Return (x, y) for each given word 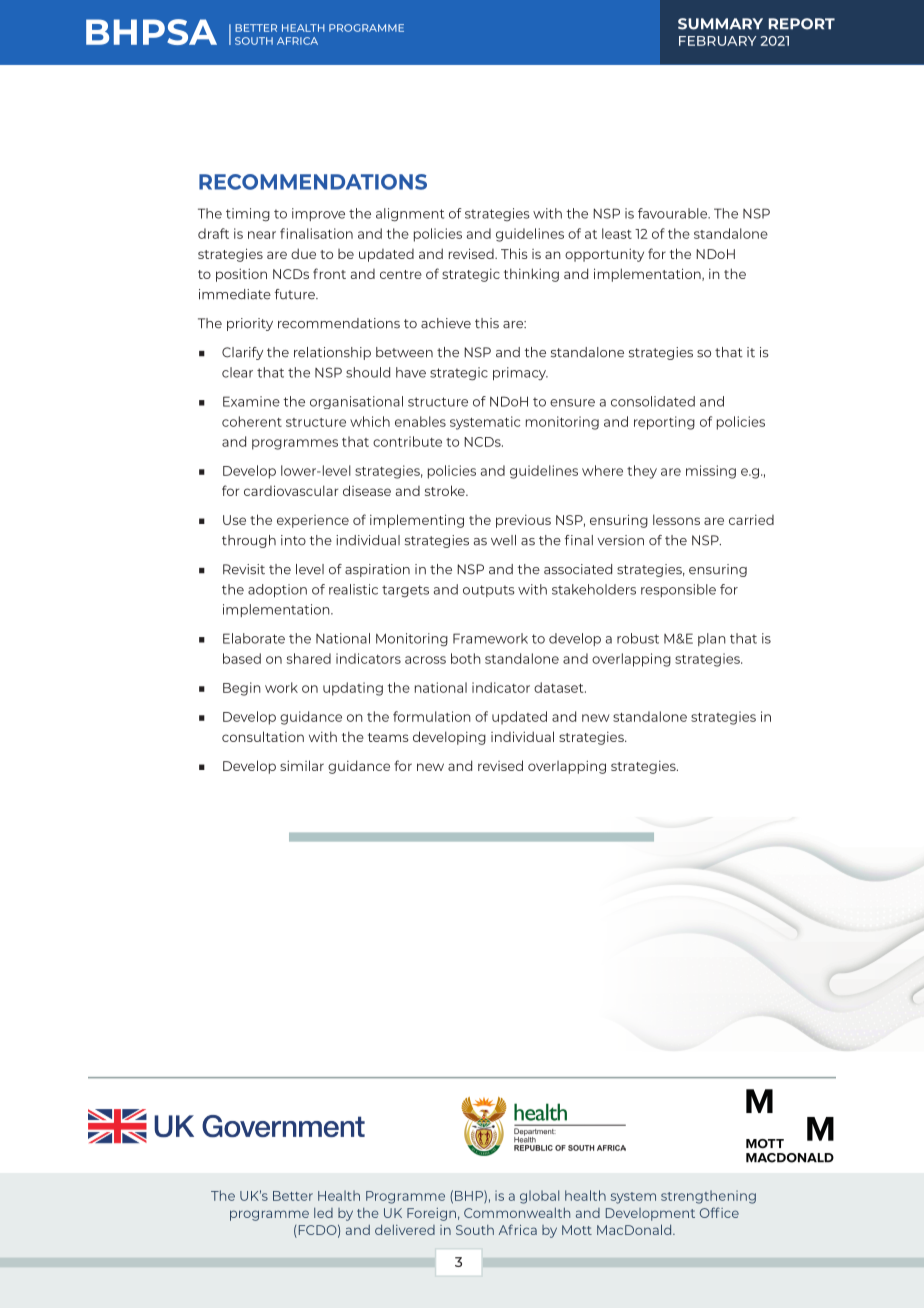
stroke (446, 490)
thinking (531, 275)
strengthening (708, 1197)
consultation (263, 736)
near (262, 235)
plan (712, 639)
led (323, 1213)
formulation (432, 716)
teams (388, 737)
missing (711, 472)
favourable (674, 213)
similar (302, 765)
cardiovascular (291, 490)
